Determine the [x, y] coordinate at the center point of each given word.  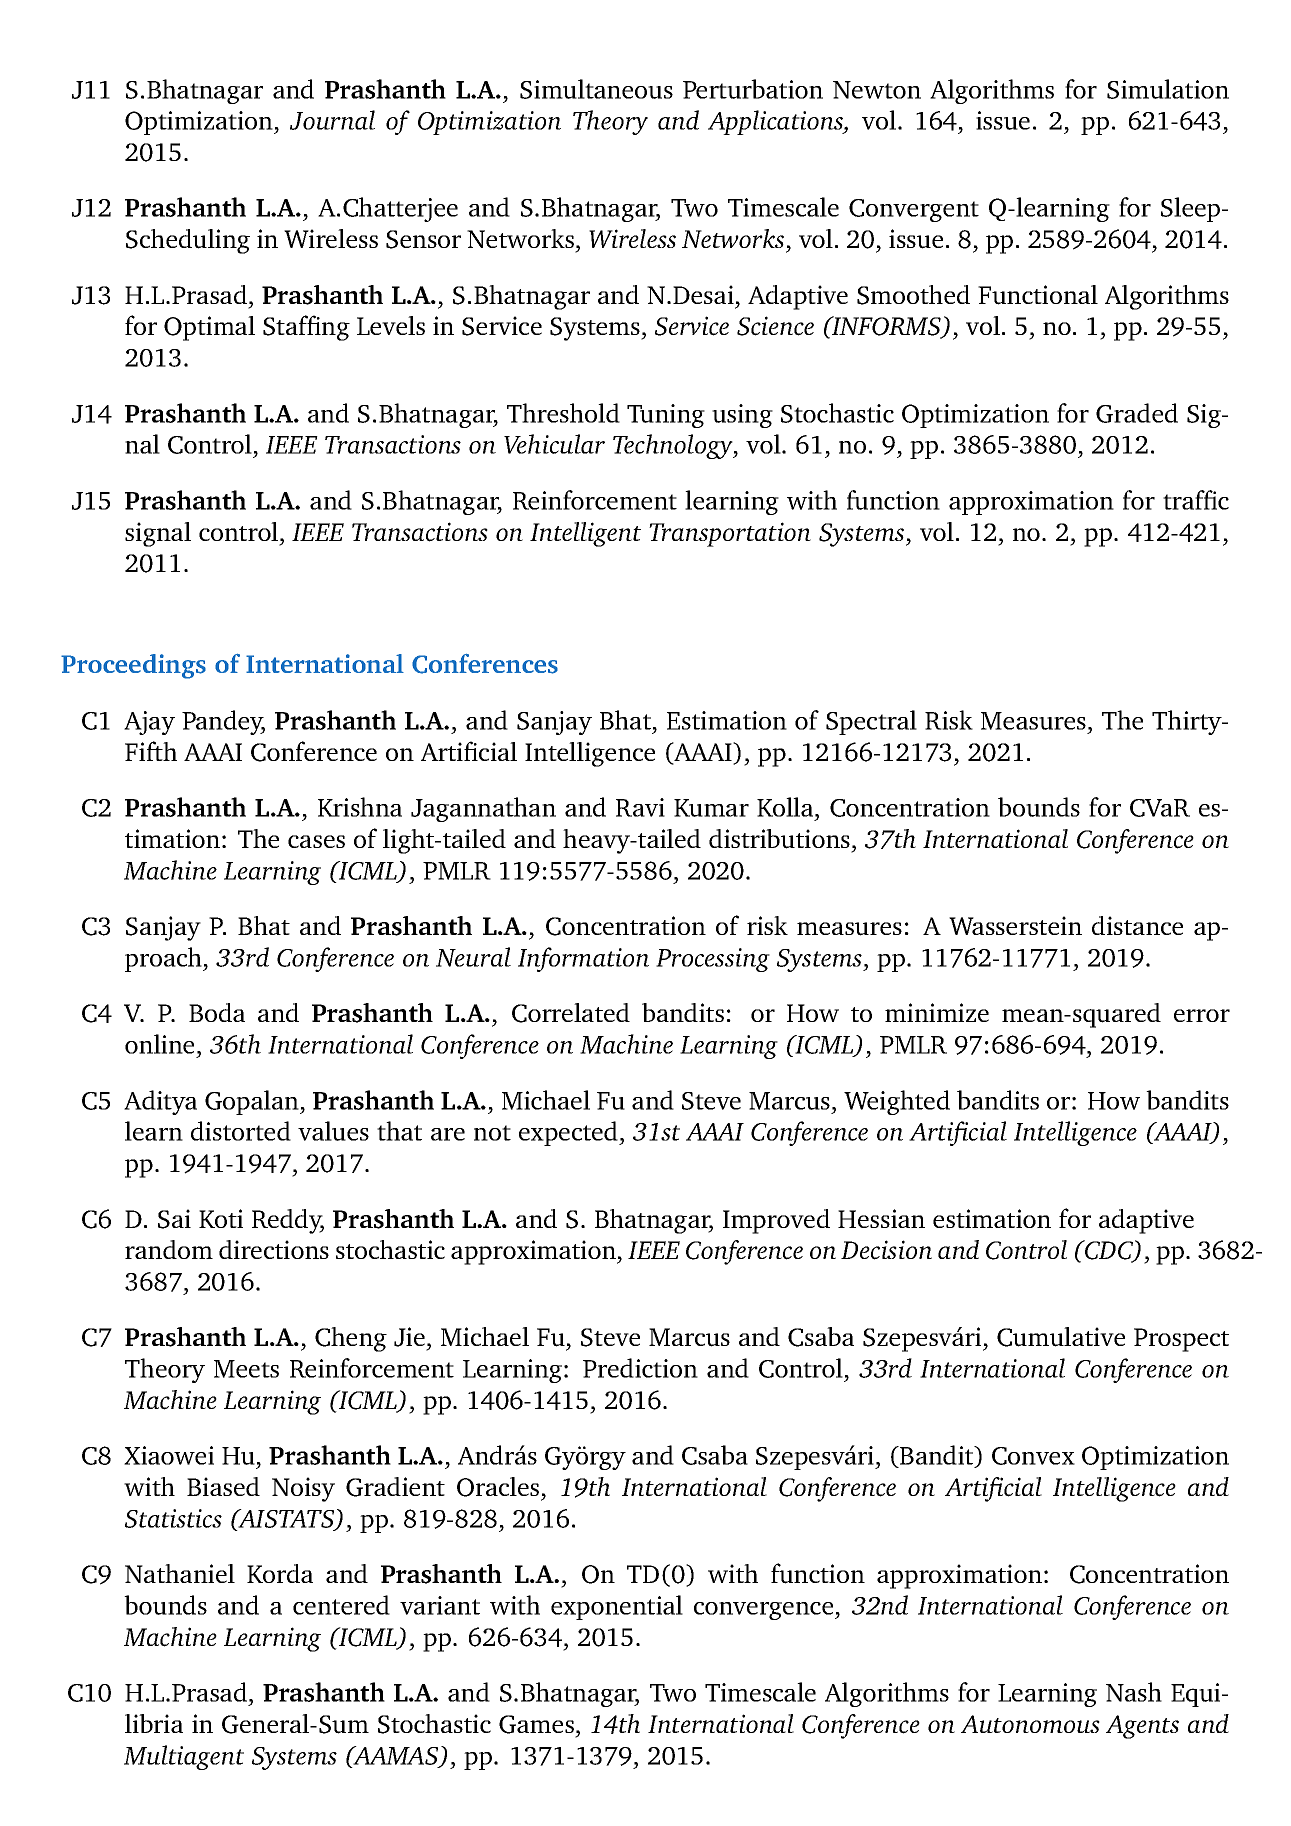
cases [316, 841]
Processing [713, 960]
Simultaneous [596, 89]
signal [158, 534]
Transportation [730, 534]
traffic [1196, 500]
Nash [1134, 1692]
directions [274, 1249]
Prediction [640, 1368]
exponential [617, 1607]
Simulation [1168, 89]
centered [341, 1605]
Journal [332, 120]
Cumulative [1061, 1337]
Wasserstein [1015, 925]
